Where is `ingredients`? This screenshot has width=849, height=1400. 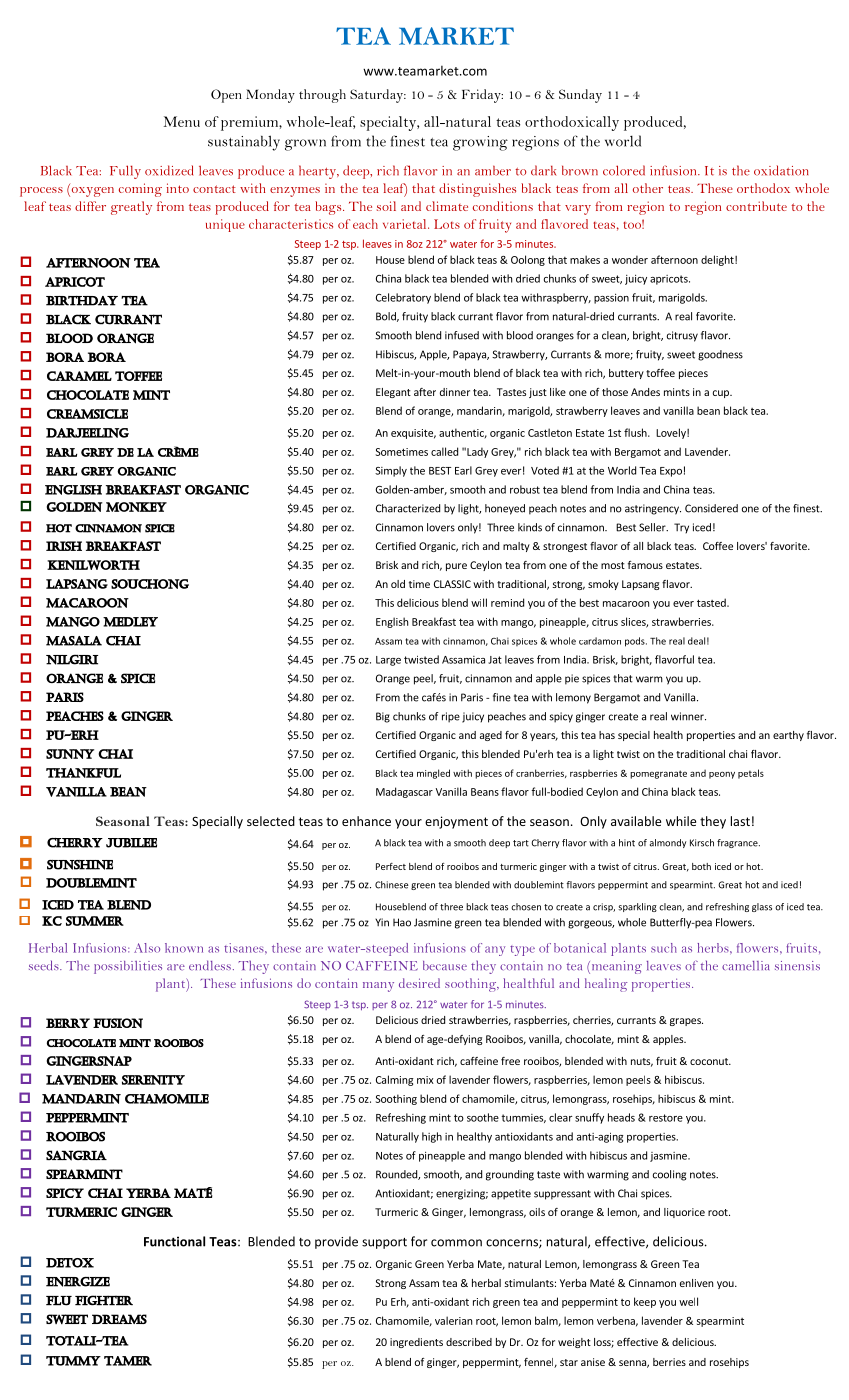
ingredients is located at coordinates (416, 1343).
